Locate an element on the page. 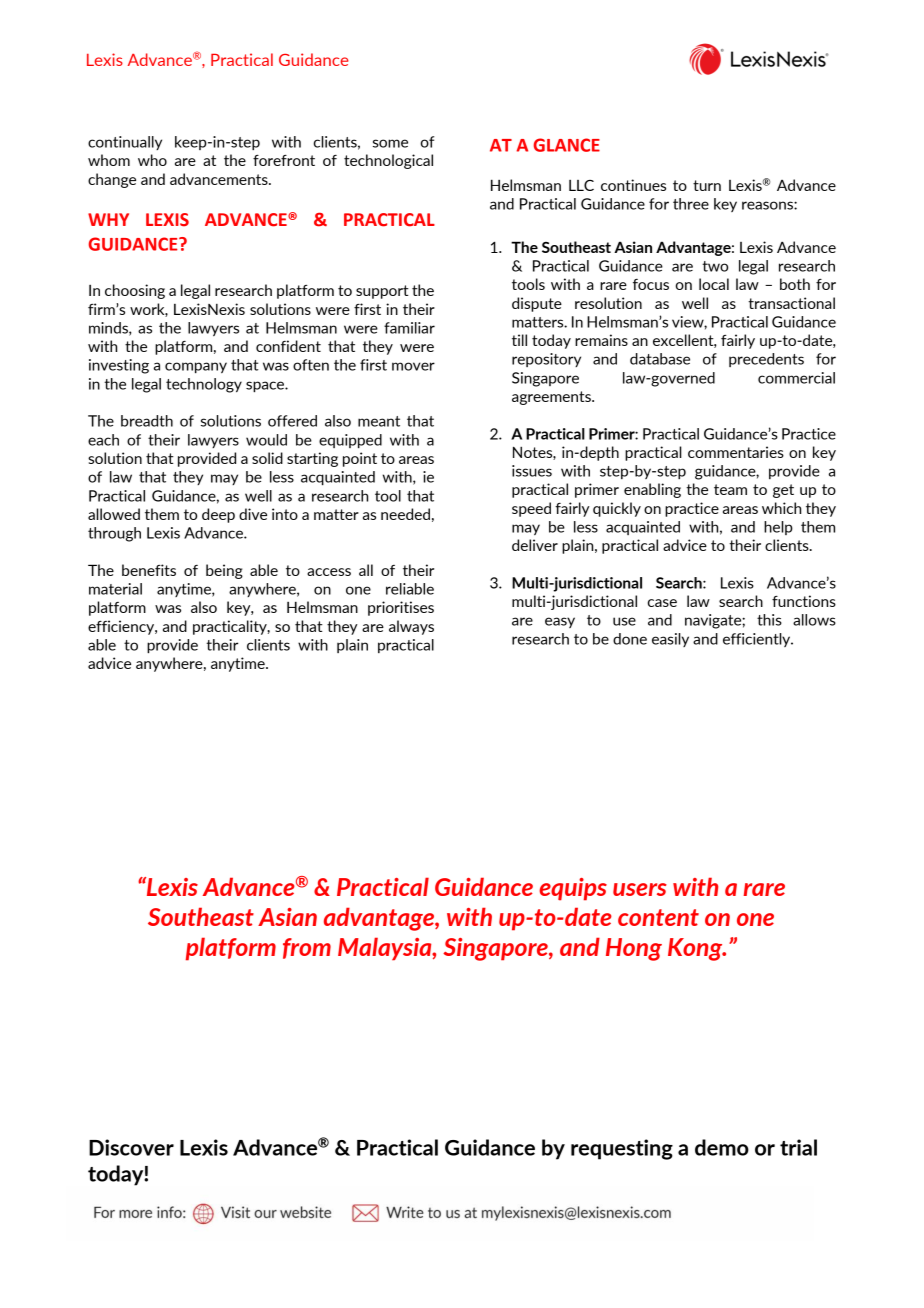 The width and height of the image is (924, 1308). Discover is located at coordinates (131, 1147).
